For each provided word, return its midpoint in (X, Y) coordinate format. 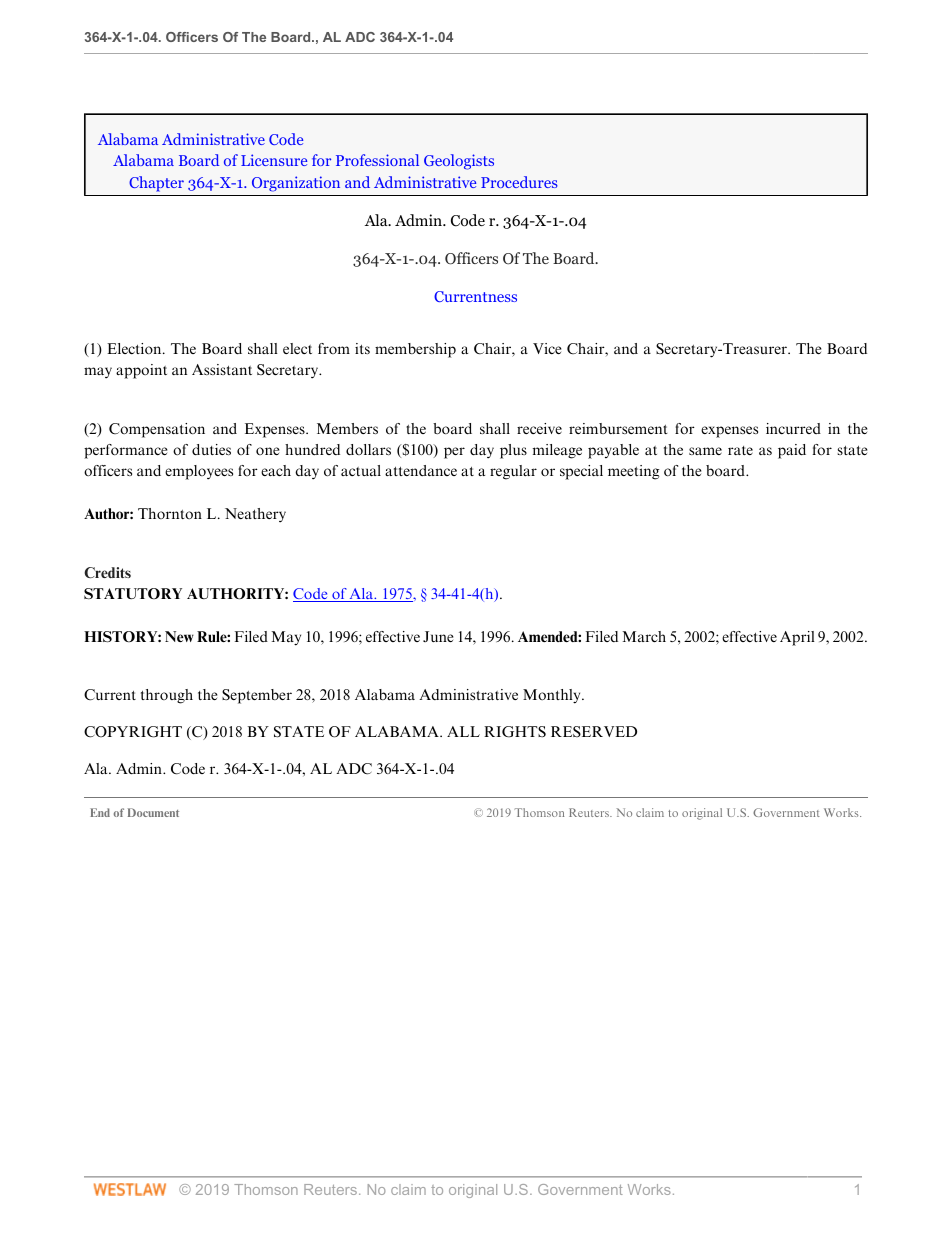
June (438, 636)
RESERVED (594, 731)
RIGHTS (515, 732)
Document (153, 812)
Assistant (222, 369)
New (179, 636)
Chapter (156, 184)
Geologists (459, 162)
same (705, 451)
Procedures (519, 182)
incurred (793, 428)
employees (199, 472)
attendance (421, 470)
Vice (547, 348)
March (644, 636)
